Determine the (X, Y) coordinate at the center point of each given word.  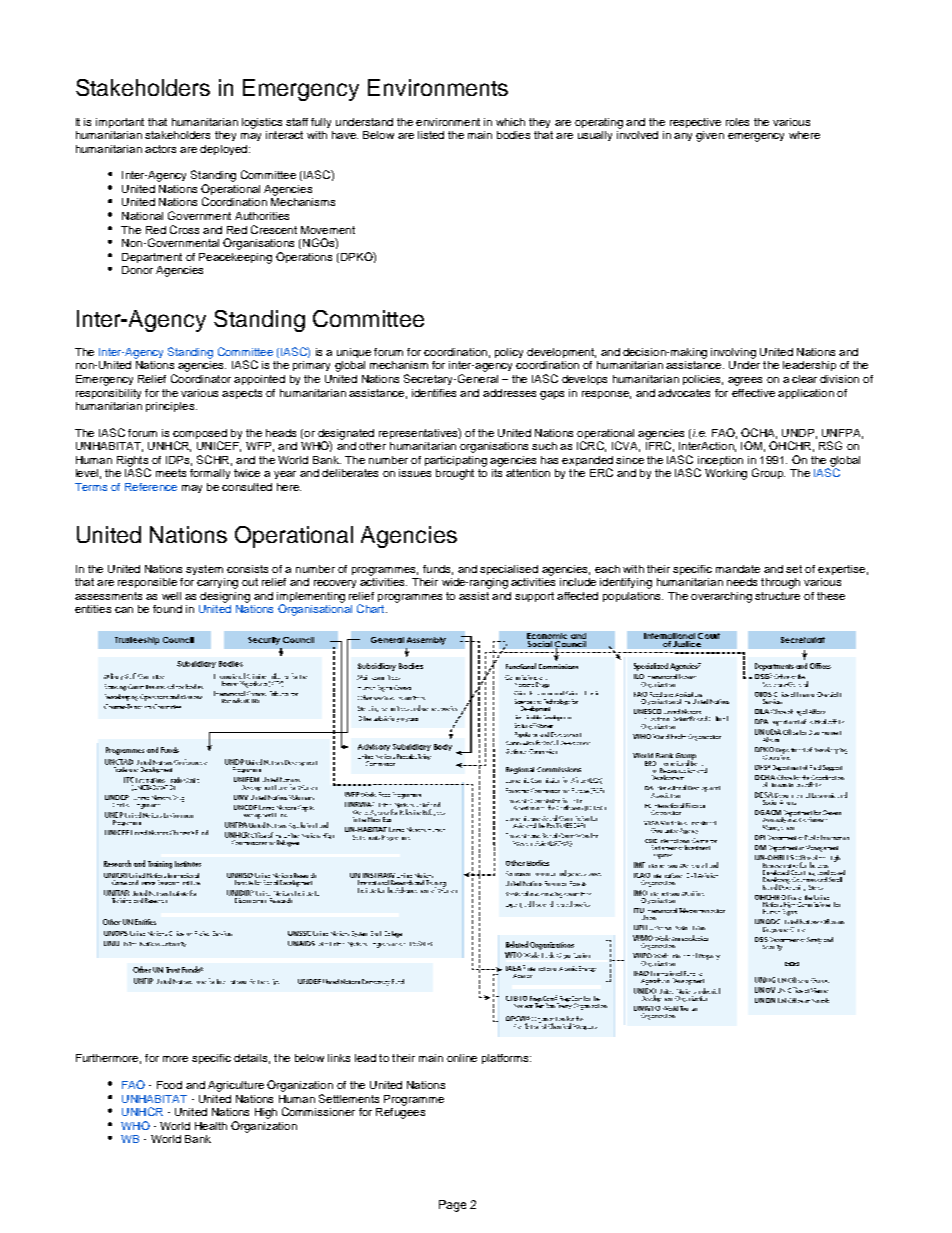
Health (211, 1126)
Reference (151, 487)
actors (160, 149)
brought (455, 474)
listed (431, 135)
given (710, 136)
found (167, 609)
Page (452, 1206)
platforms (506, 1059)
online (462, 1058)
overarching (721, 597)
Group (768, 473)
